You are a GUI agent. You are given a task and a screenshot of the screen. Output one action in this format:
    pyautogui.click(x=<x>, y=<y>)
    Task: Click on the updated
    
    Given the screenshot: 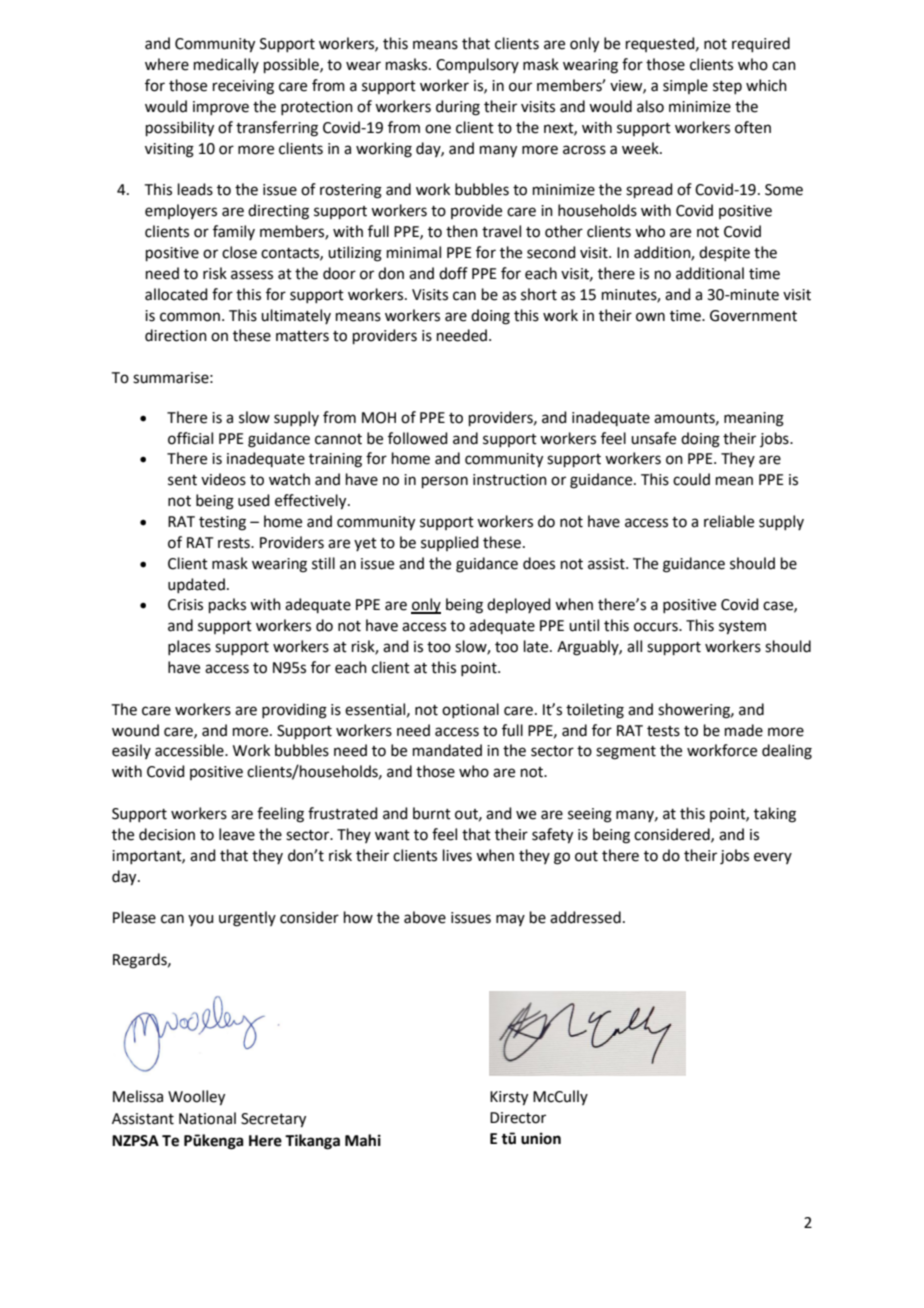 What is the action you would take?
    pyautogui.click(x=196, y=585)
